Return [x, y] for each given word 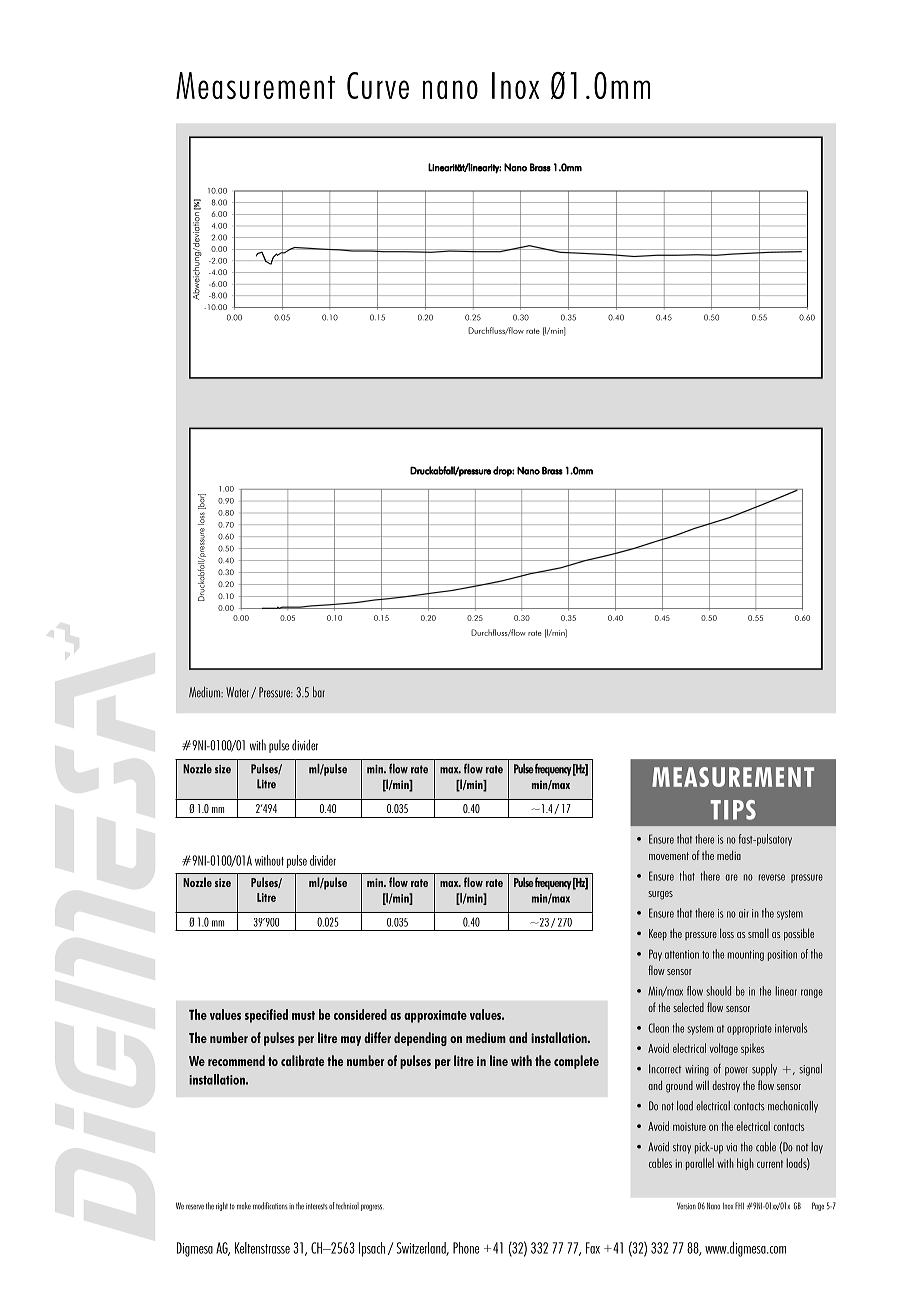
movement [669, 856]
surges [660, 895]
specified [266, 1016]
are [731, 877]
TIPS [733, 810]
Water [239, 693]
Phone [466, 1248]
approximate [435, 1016]
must [303, 1015]
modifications [270, 1206]
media [729, 855]
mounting [746, 955]
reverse [772, 877]
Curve [378, 85]
